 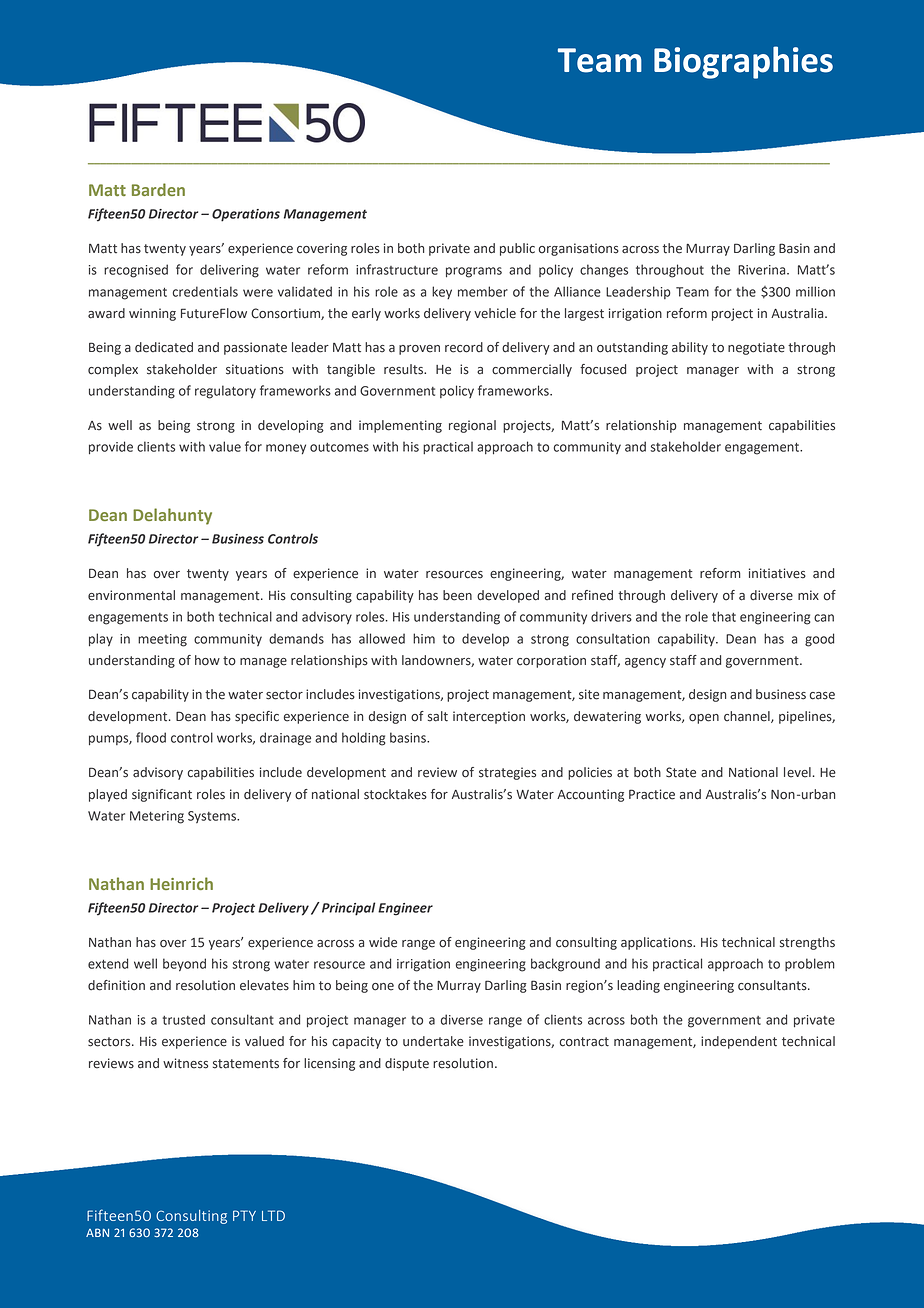 I want to click on PTY, so click(x=244, y=1215).
